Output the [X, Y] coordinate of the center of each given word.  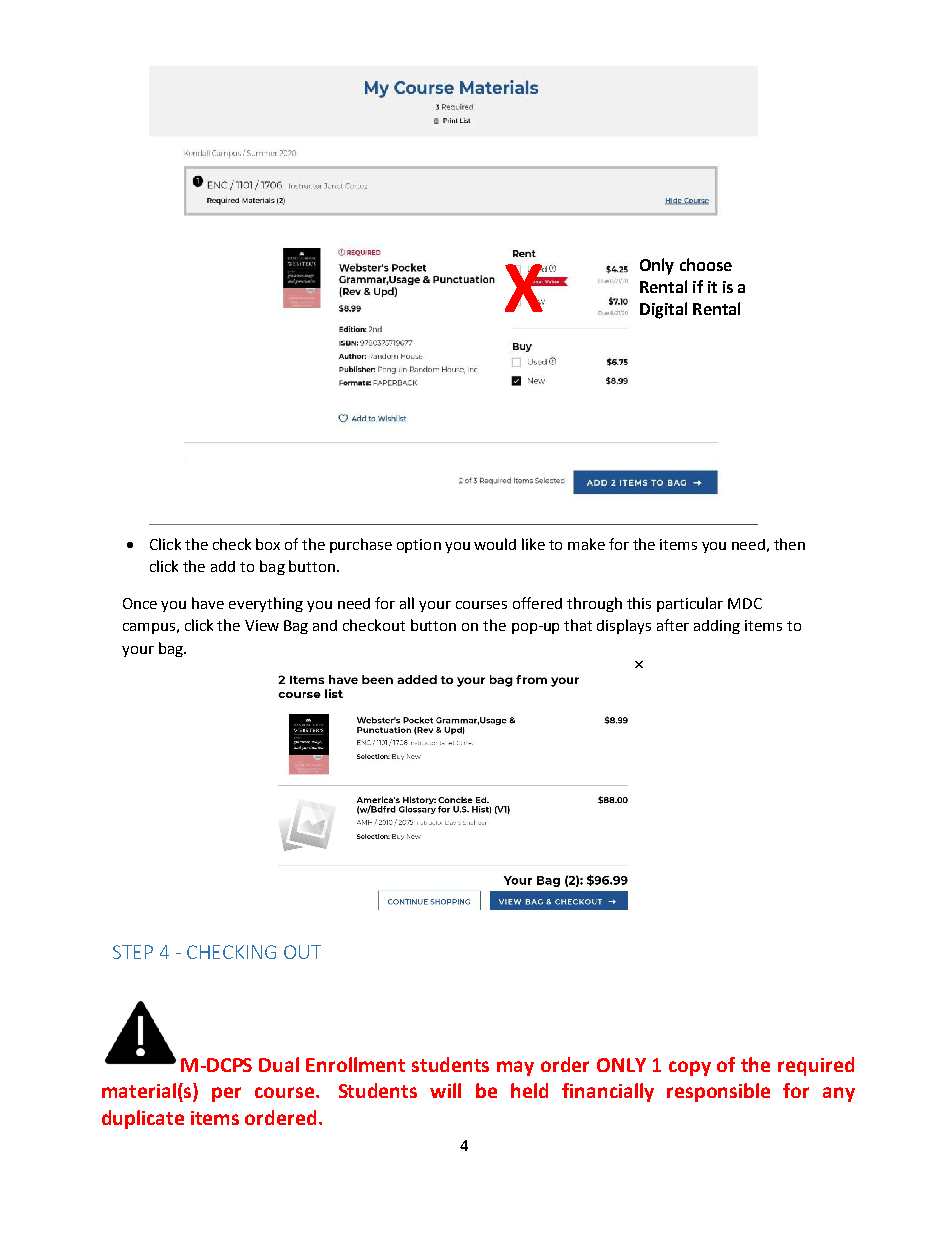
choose [706, 264]
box [268, 544]
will [445, 1090]
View [262, 625]
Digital [663, 310]
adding [717, 627]
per [226, 1094]
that [578, 625]
